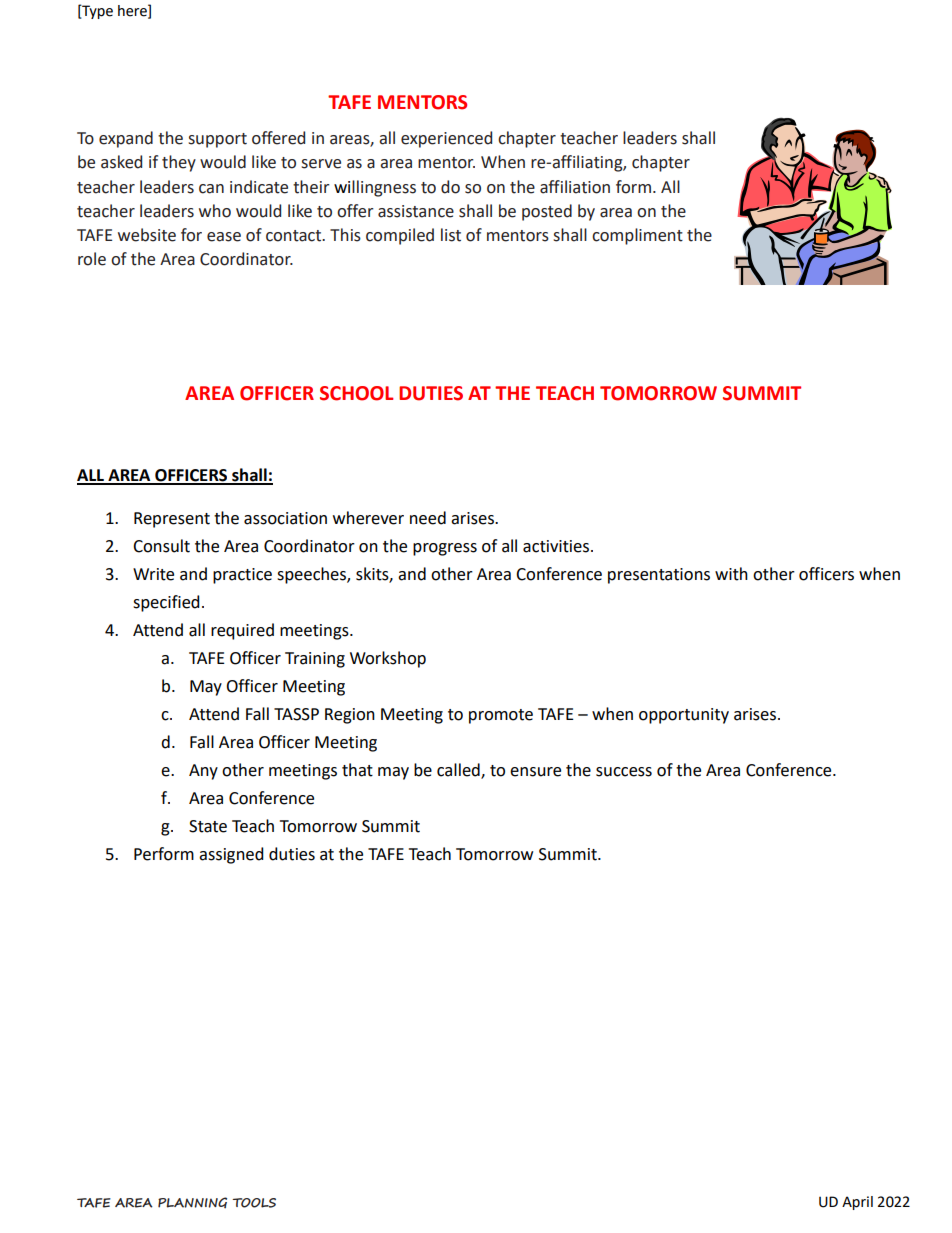 This document has height=1233, width=952. I want to click on with, so click(731, 574).
